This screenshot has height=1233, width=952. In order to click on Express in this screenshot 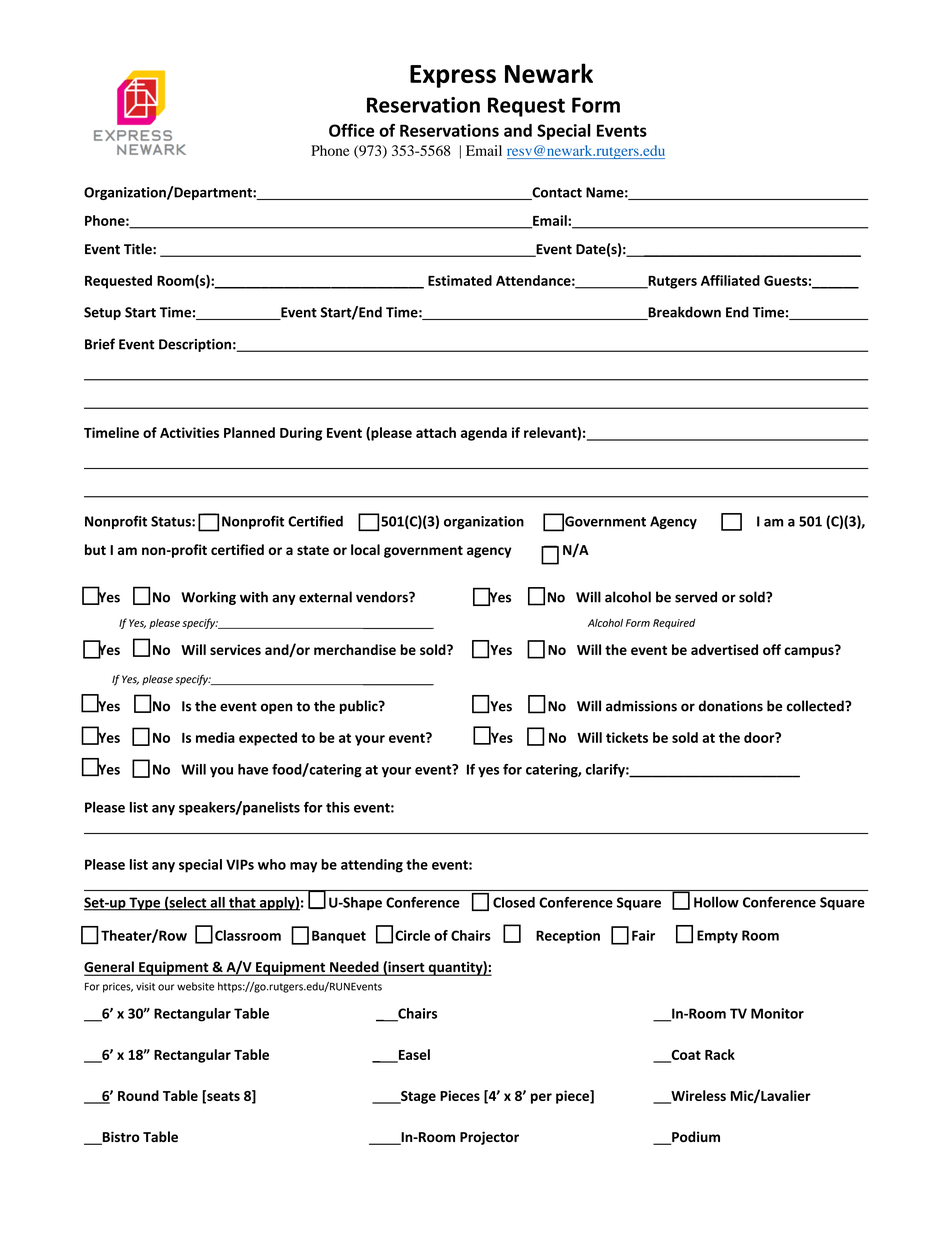, I will do `click(453, 76)`.
